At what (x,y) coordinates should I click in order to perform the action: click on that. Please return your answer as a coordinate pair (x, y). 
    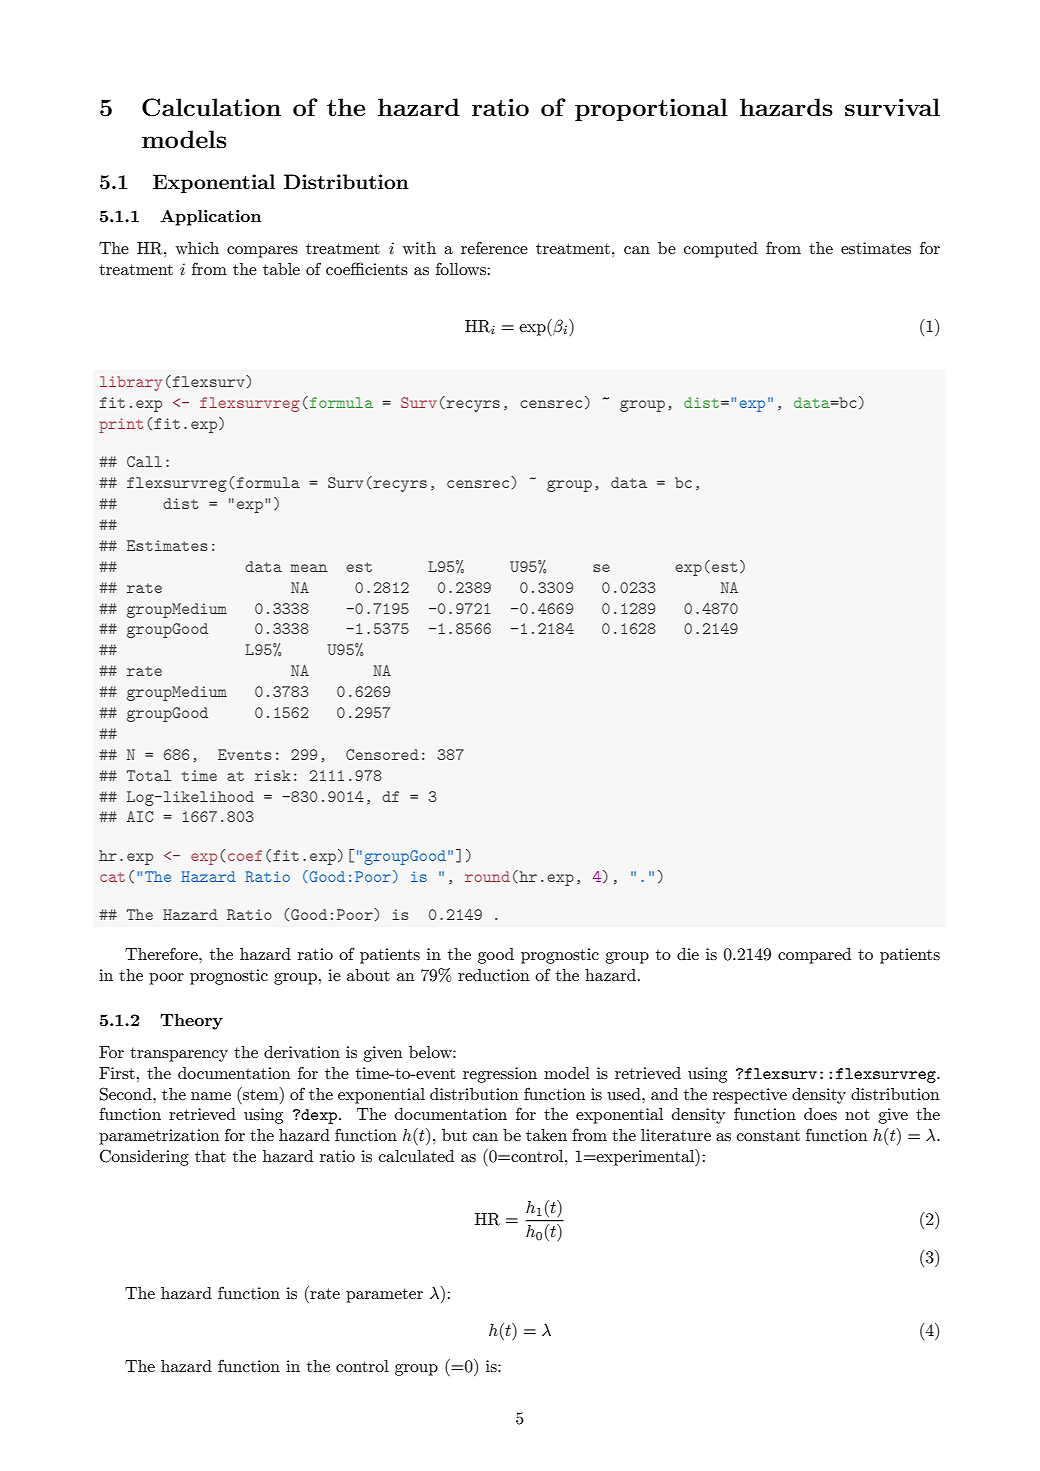
    Looking at the image, I should click on (210, 1156).
